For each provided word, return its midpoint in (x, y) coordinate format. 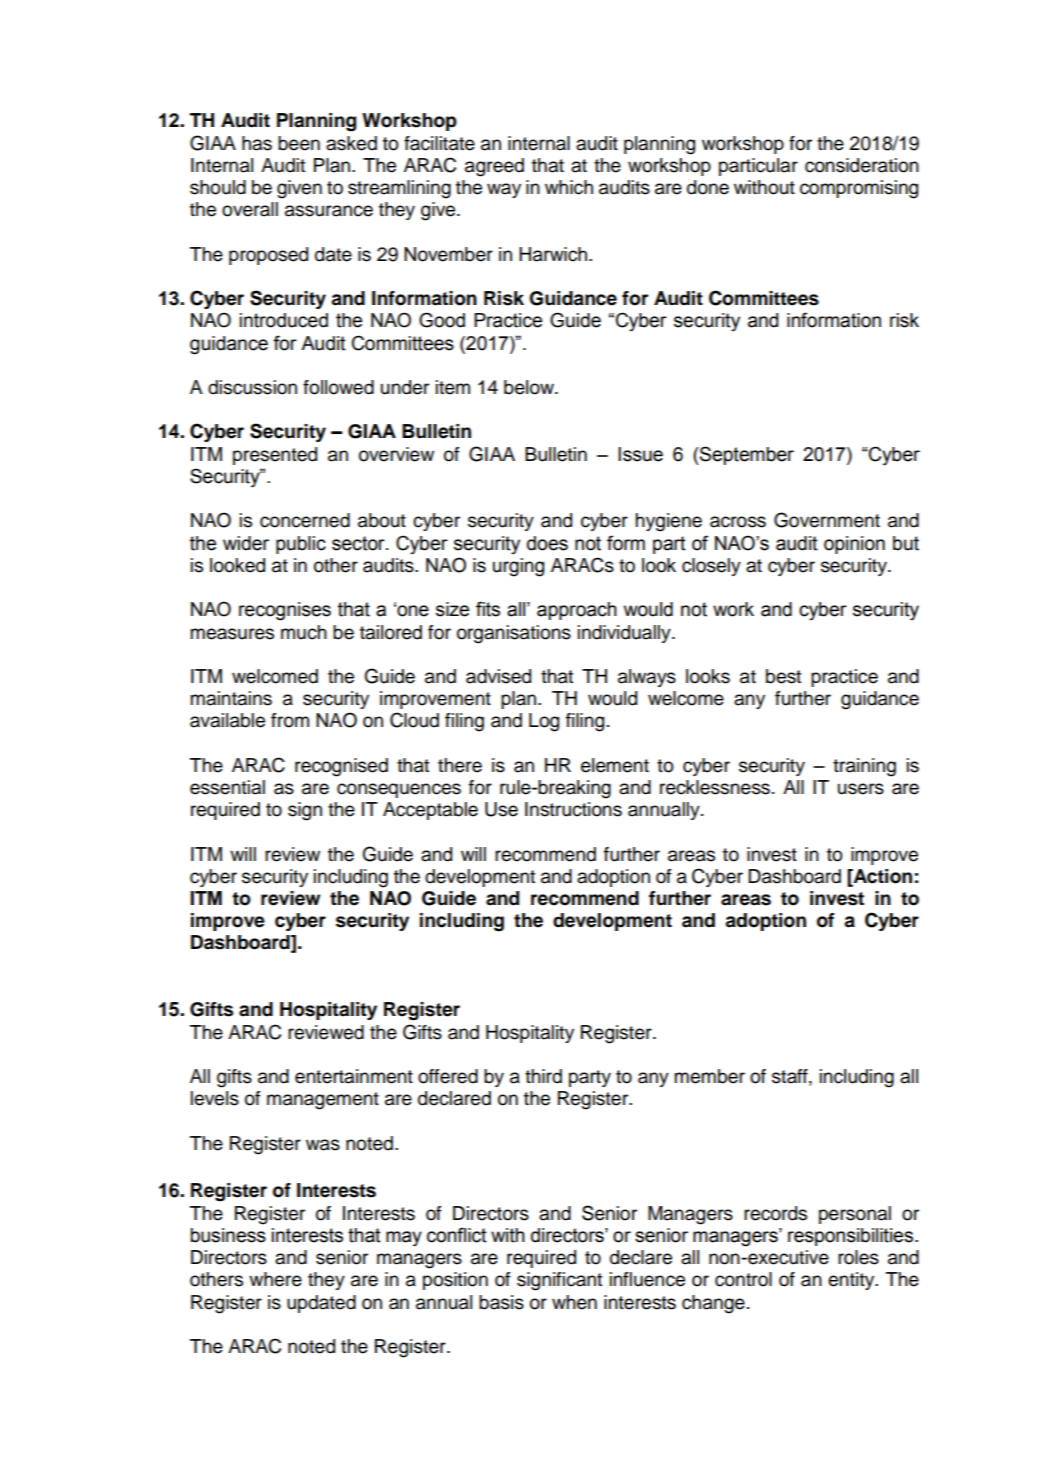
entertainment (354, 1076)
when (574, 1302)
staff (791, 1077)
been (299, 143)
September (746, 455)
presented (275, 456)
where (275, 1279)
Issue (640, 454)
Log (544, 722)
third (543, 1076)
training (864, 767)
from (290, 720)
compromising (859, 189)
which (569, 187)
